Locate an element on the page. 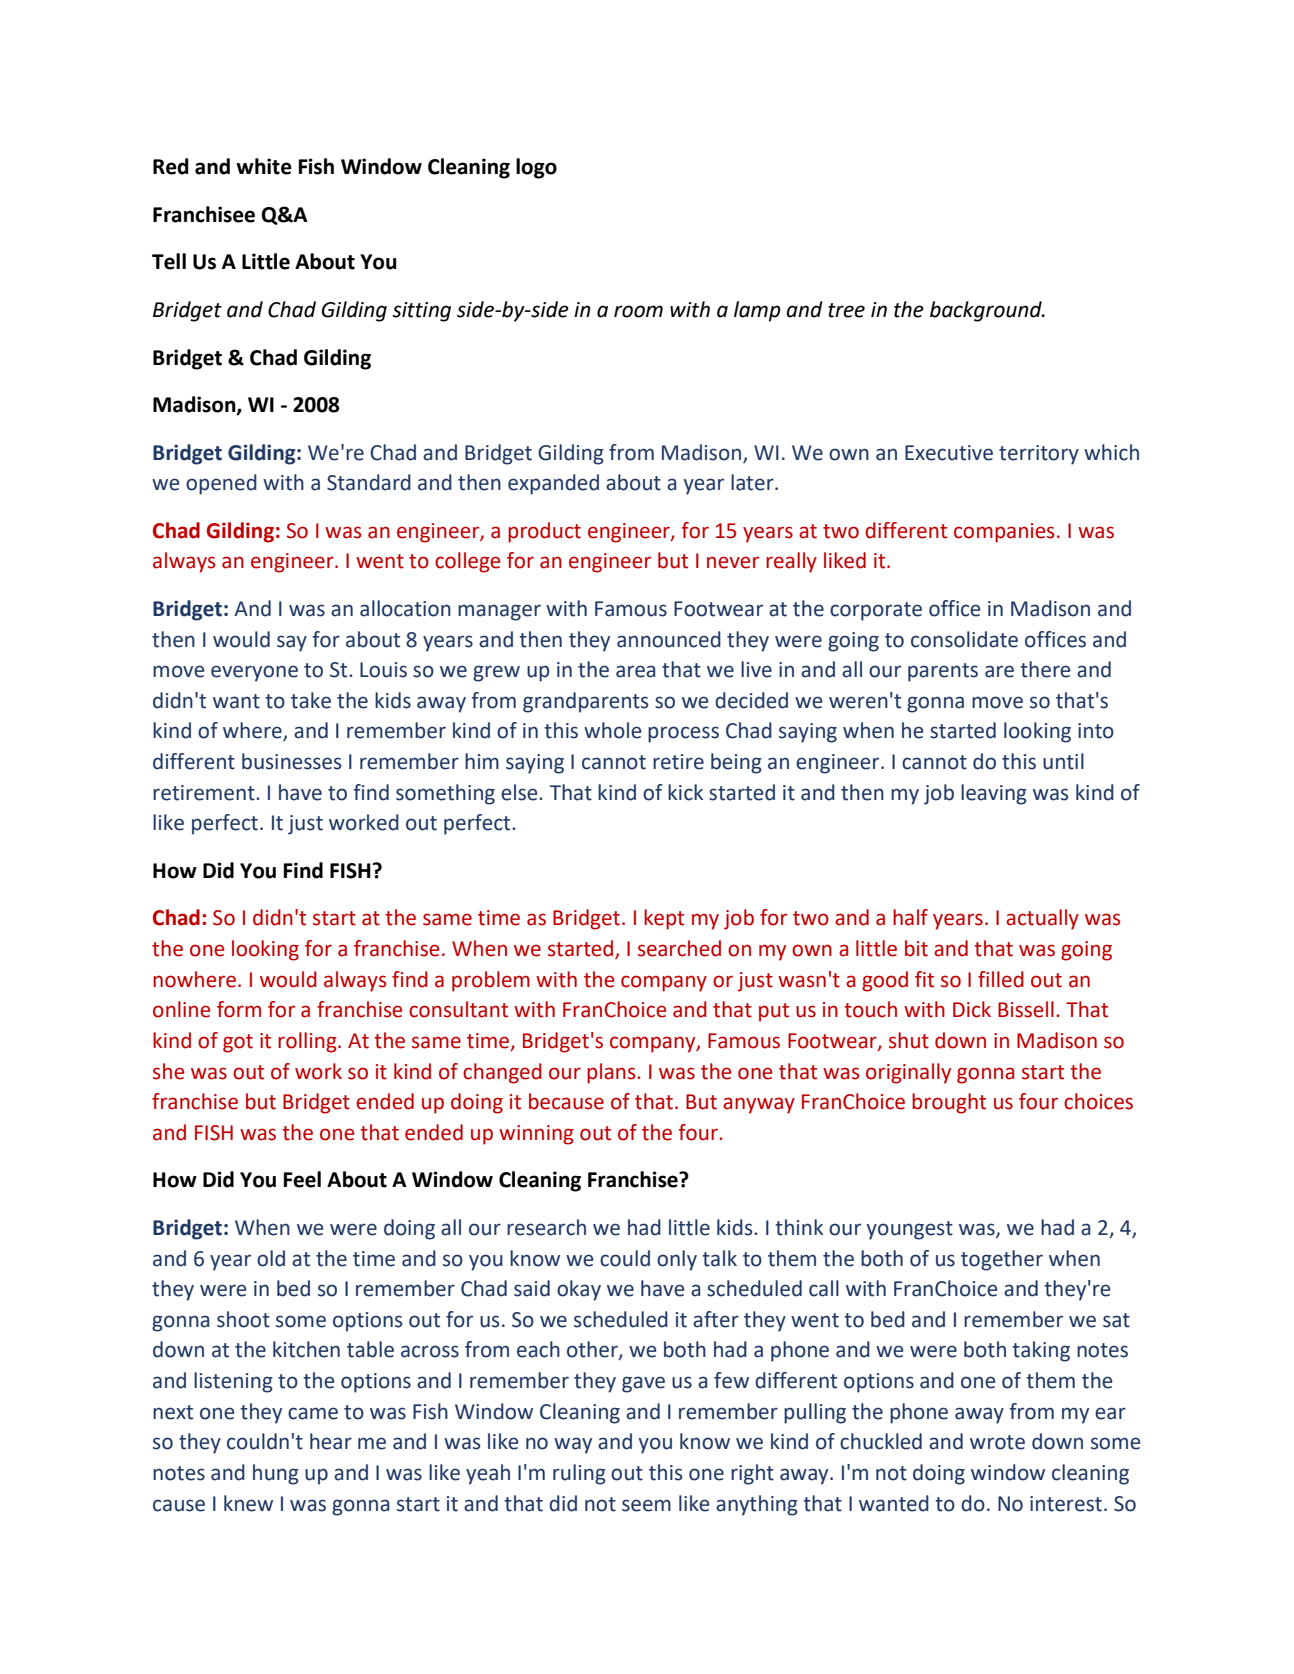 The image size is (1294, 1674). background is located at coordinates (987, 311).
